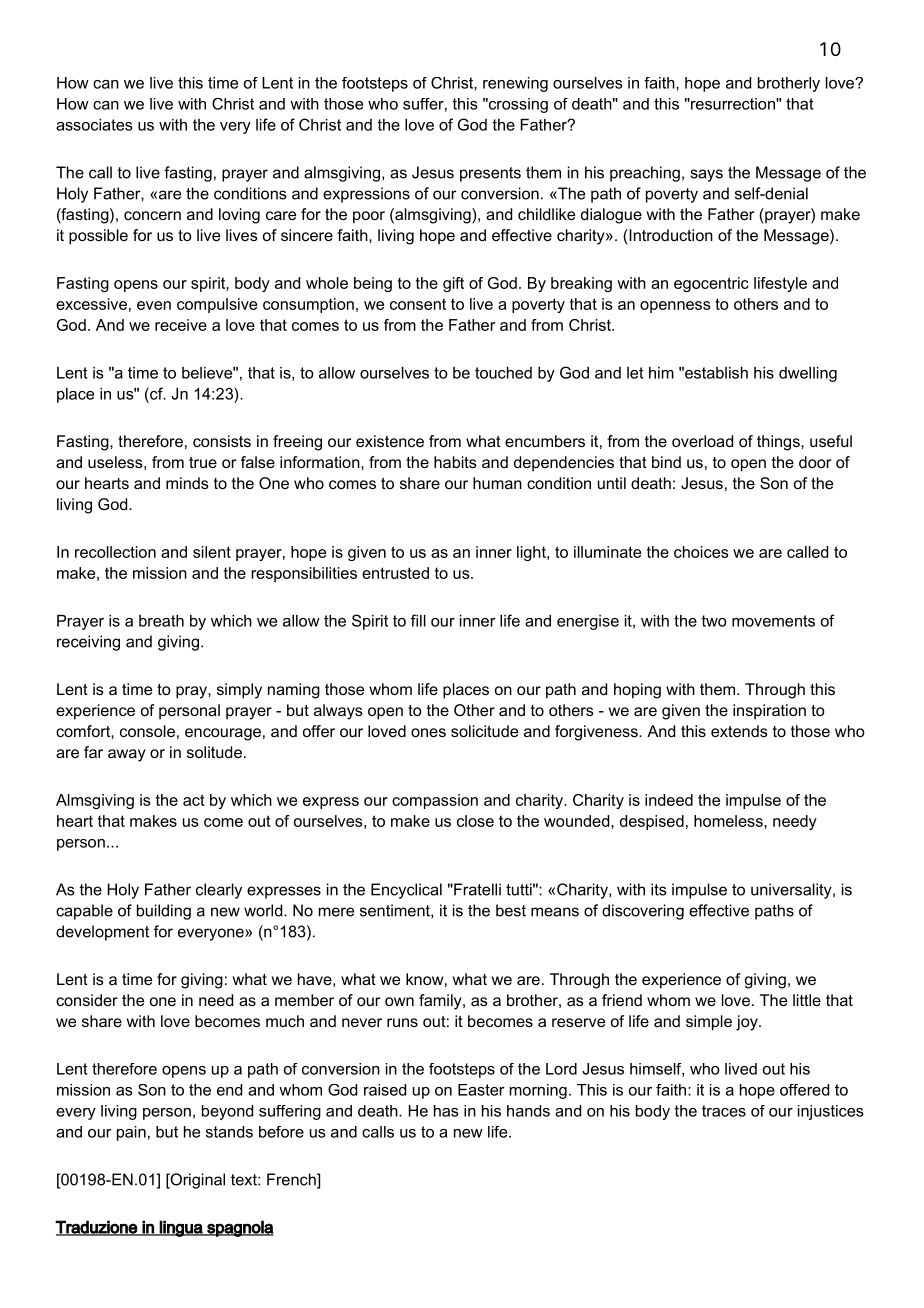 This screenshot has height=1308, width=924. I want to click on says, so click(706, 175).
